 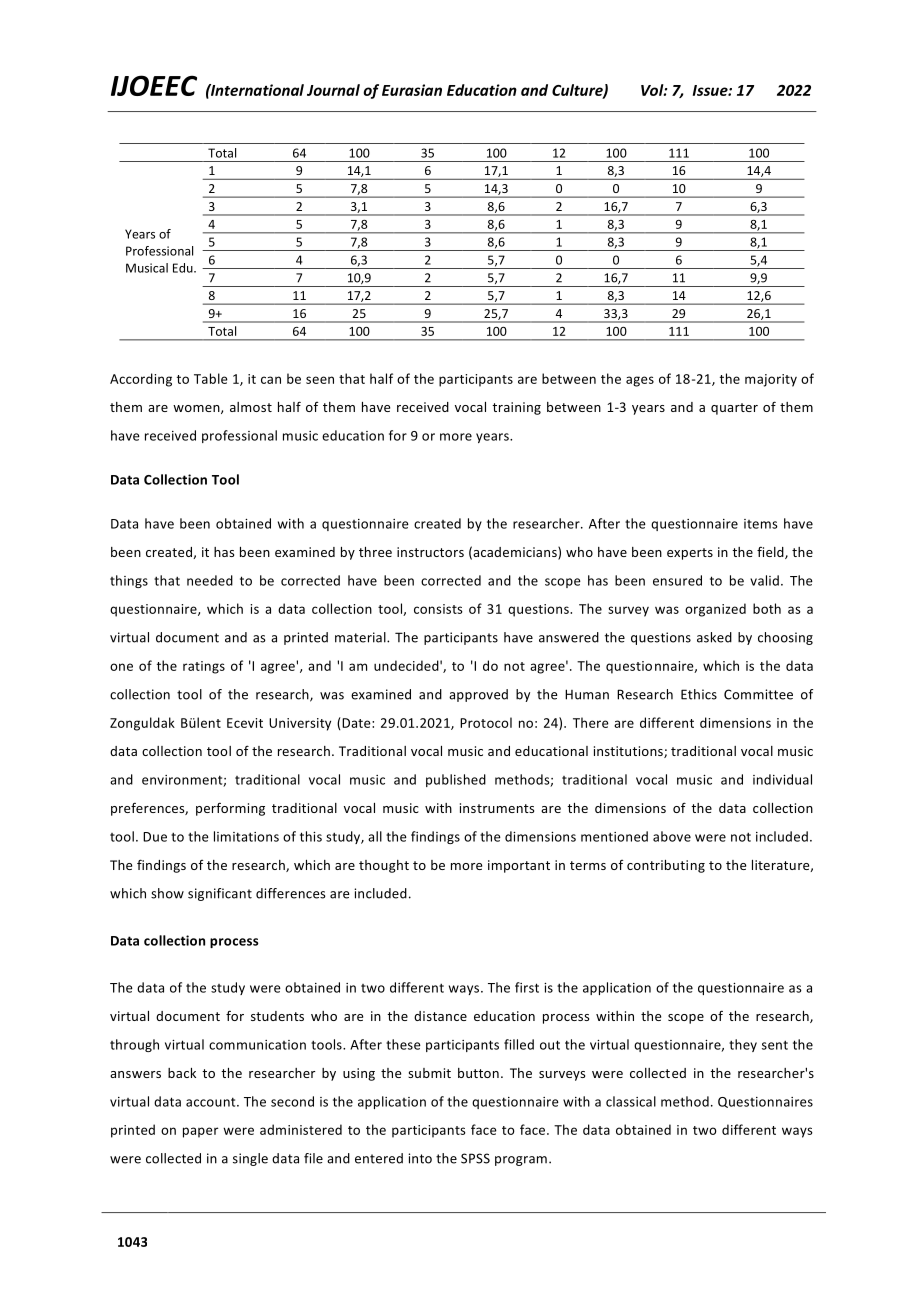 I want to click on published, so click(x=456, y=780).
